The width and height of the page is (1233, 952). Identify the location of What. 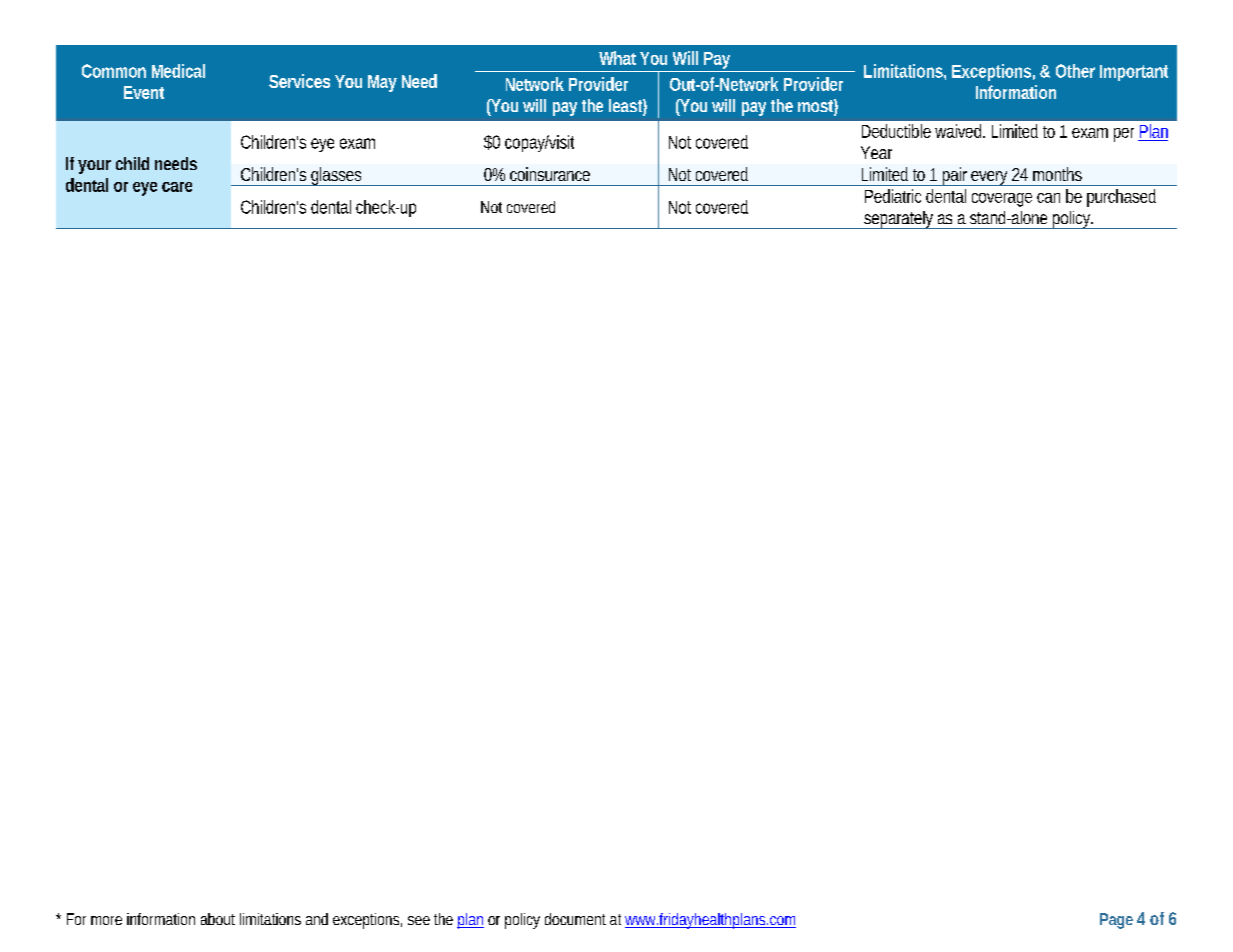
(617, 58).
